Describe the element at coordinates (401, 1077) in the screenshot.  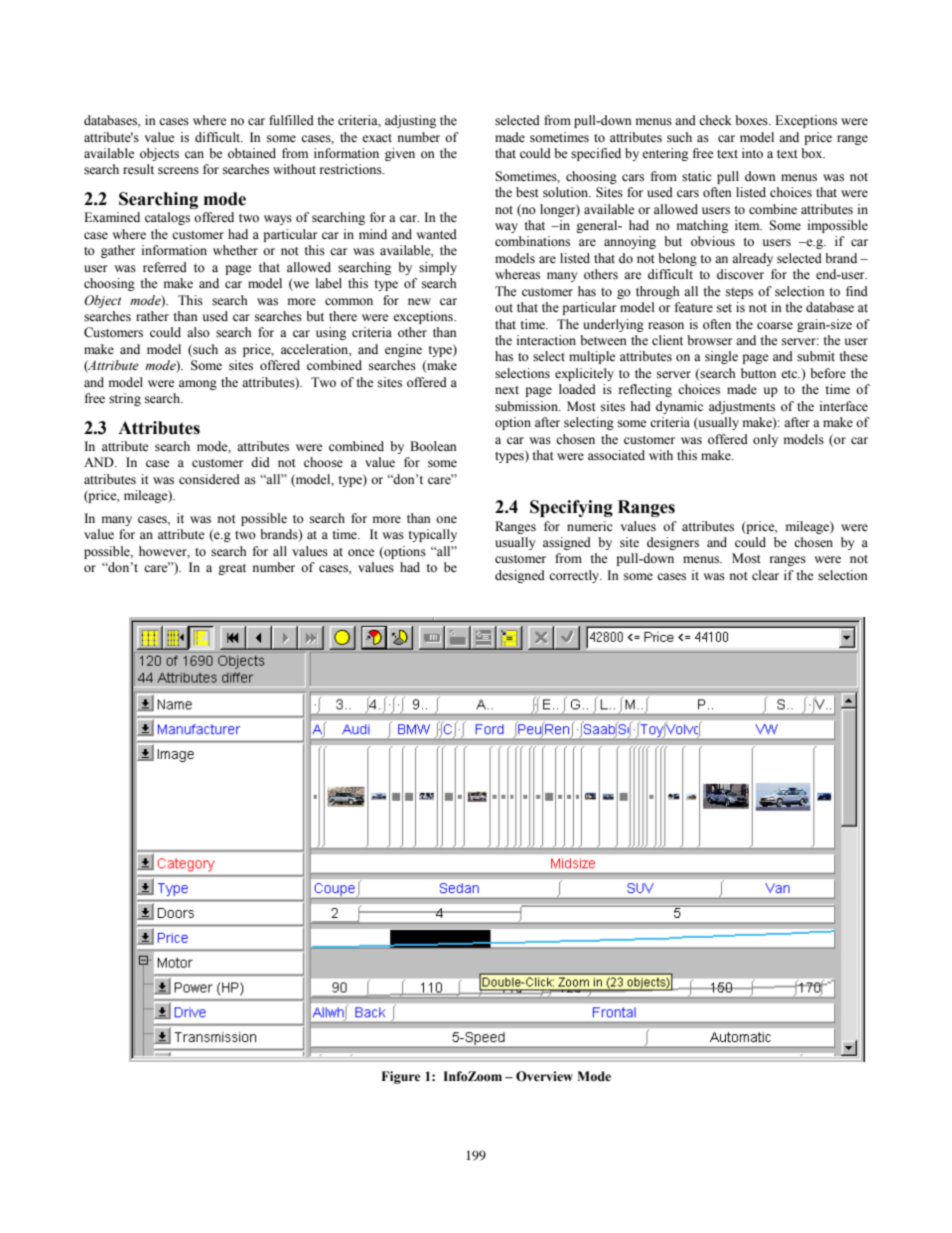
I see `Figure` at that location.
